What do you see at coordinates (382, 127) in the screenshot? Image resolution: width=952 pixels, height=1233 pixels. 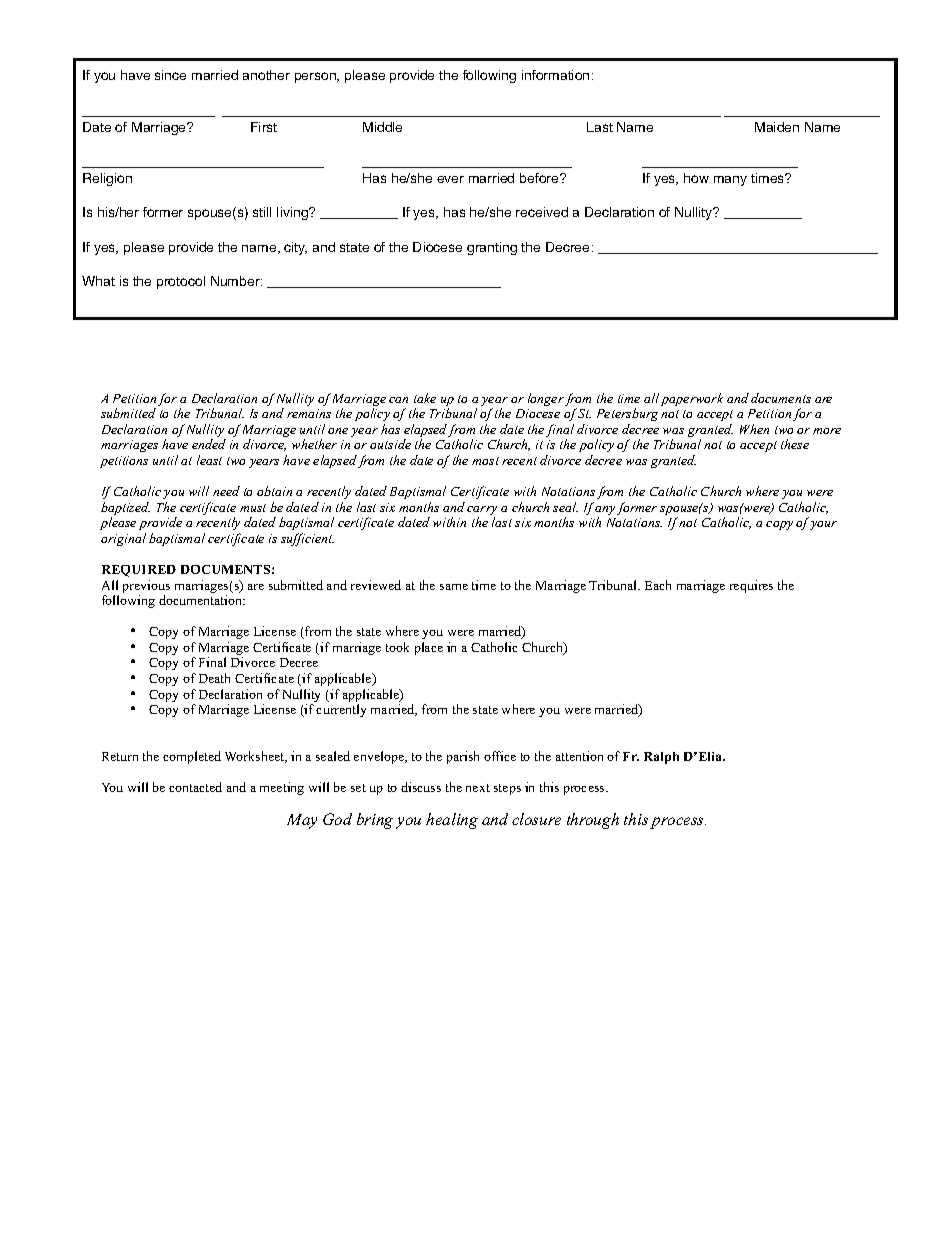 I see `Middle` at bounding box center [382, 127].
